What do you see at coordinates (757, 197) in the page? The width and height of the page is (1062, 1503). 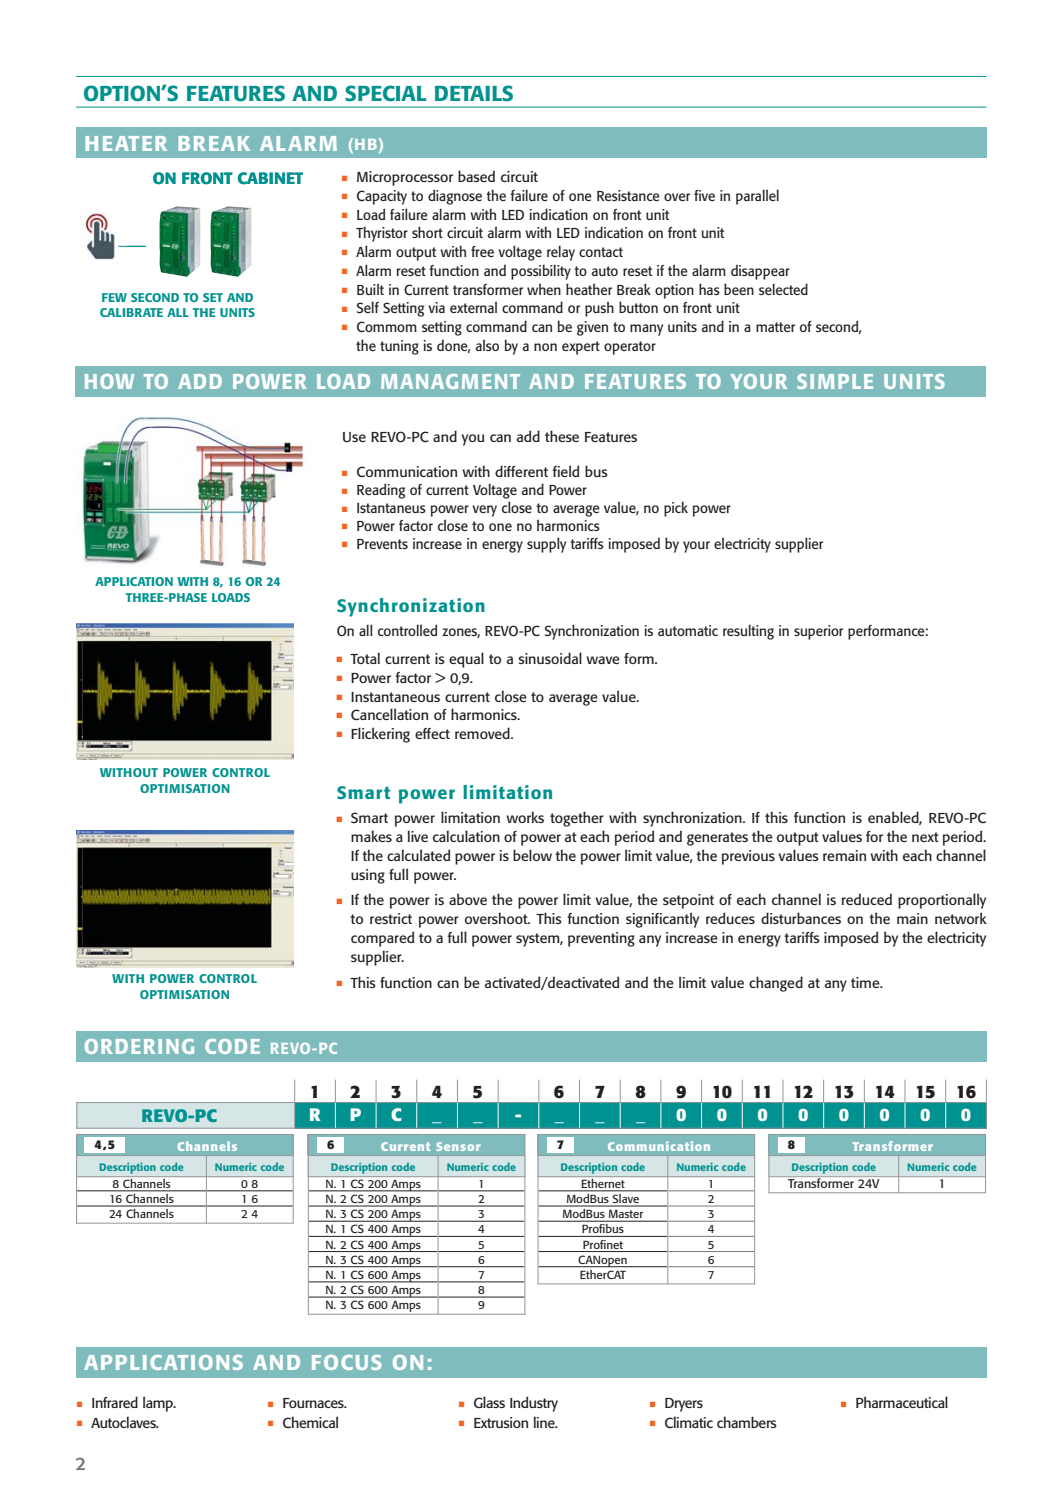 I see `parallel` at bounding box center [757, 197].
